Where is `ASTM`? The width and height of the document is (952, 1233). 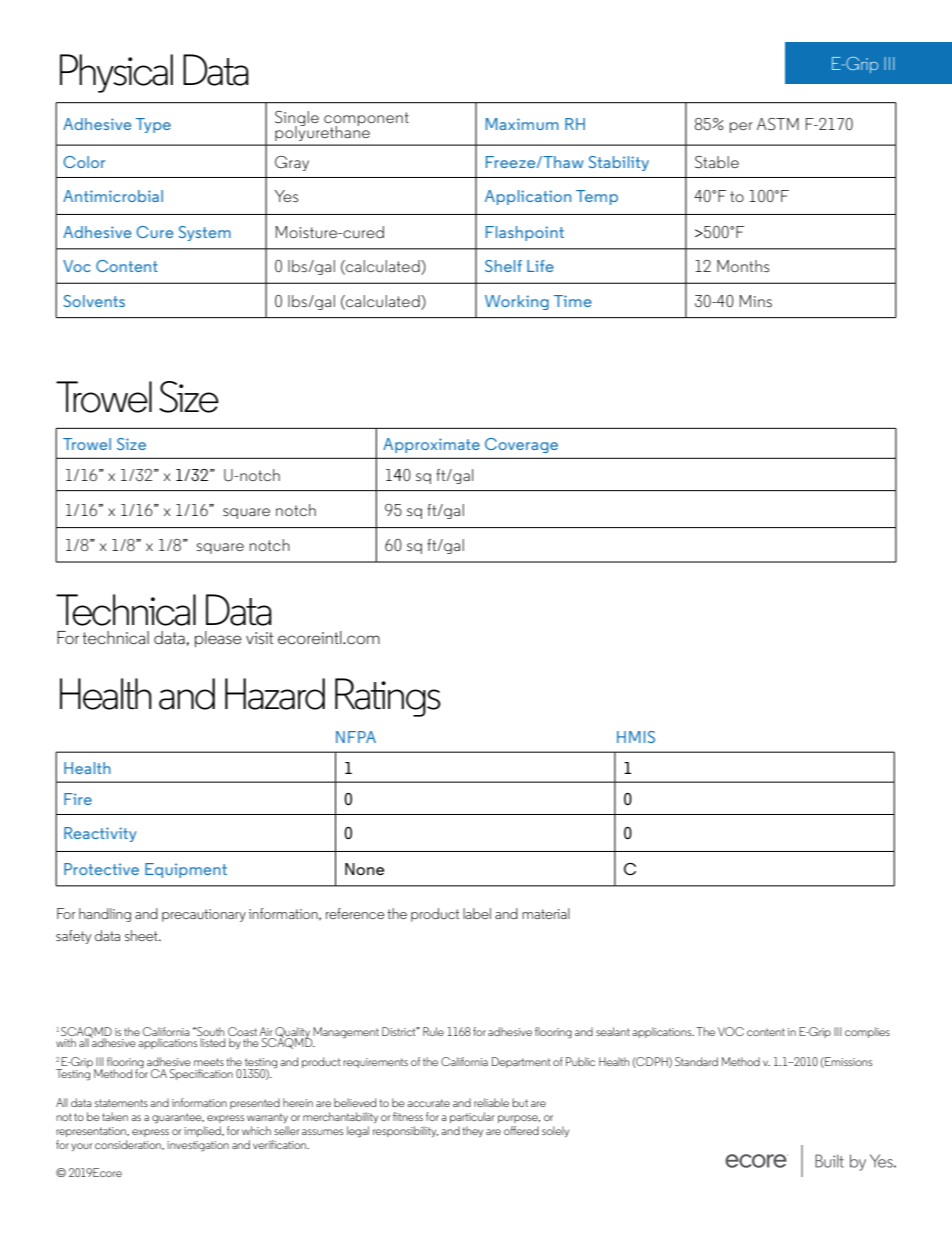 ASTM is located at coordinates (778, 124).
